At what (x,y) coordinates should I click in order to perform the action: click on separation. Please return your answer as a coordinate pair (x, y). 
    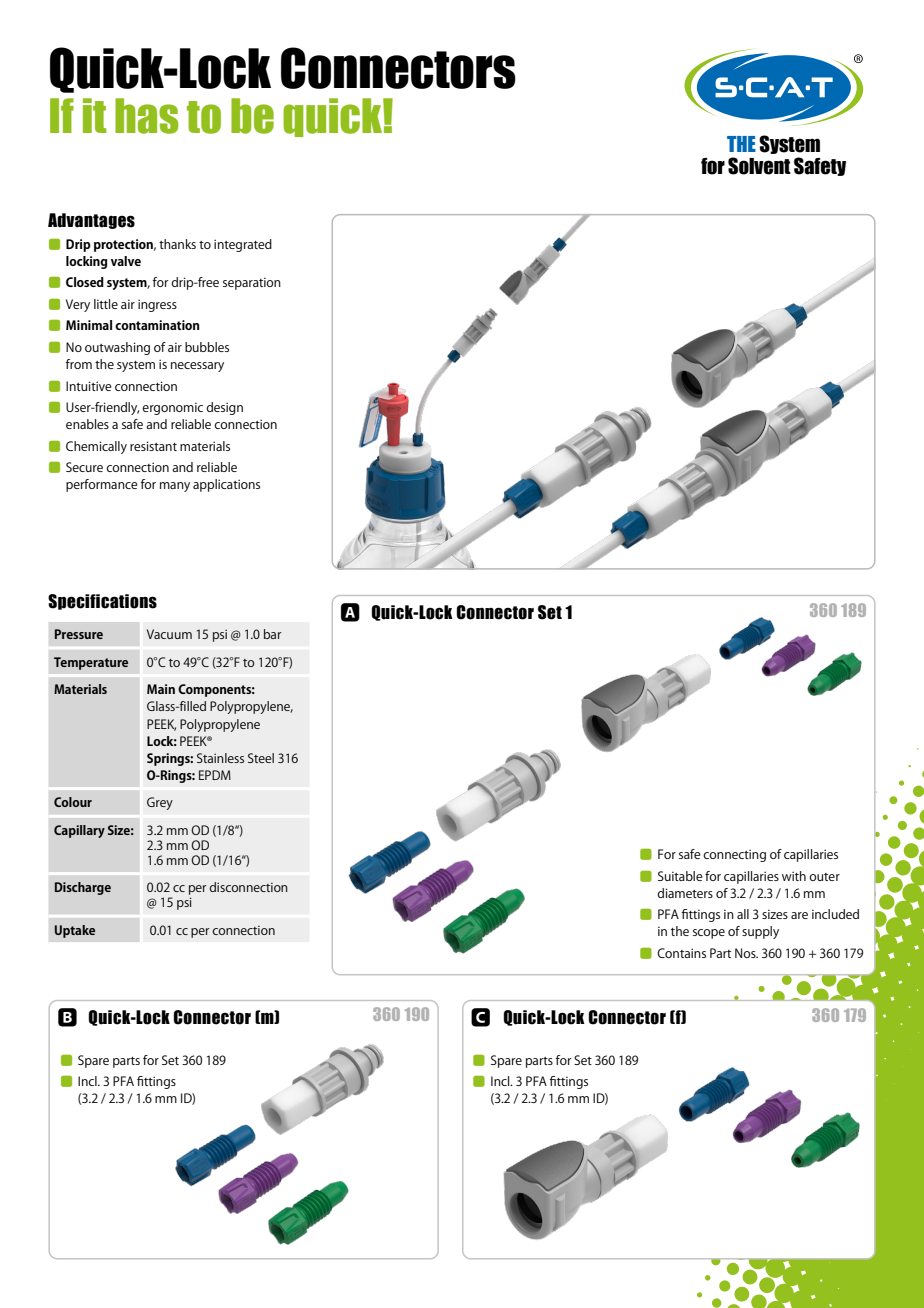
    Looking at the image, I should click on (252, 283).
